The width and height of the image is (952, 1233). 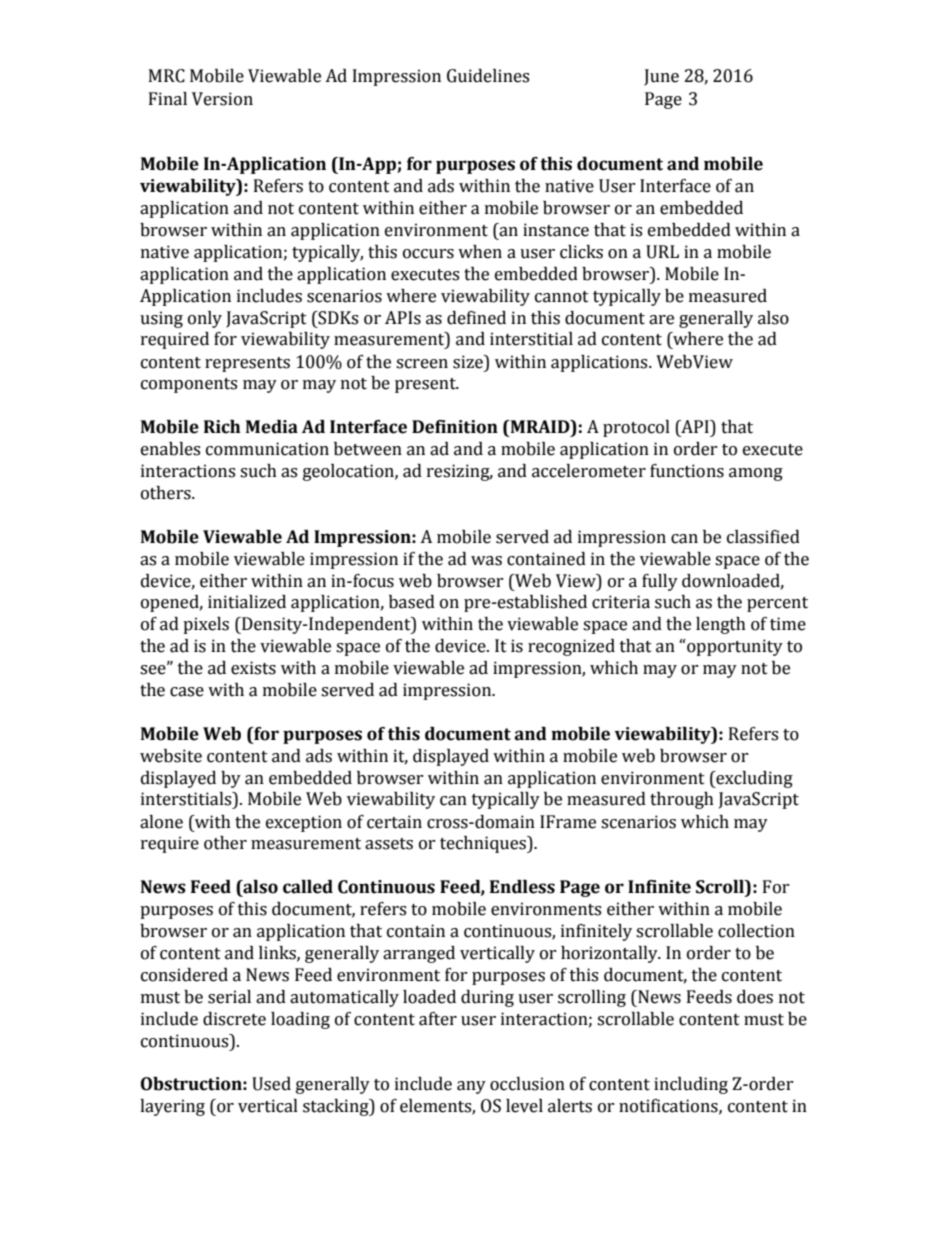 What do you see at coordinates (721, 625) in the image?
I see `length` at bounding box center [721, 625].
